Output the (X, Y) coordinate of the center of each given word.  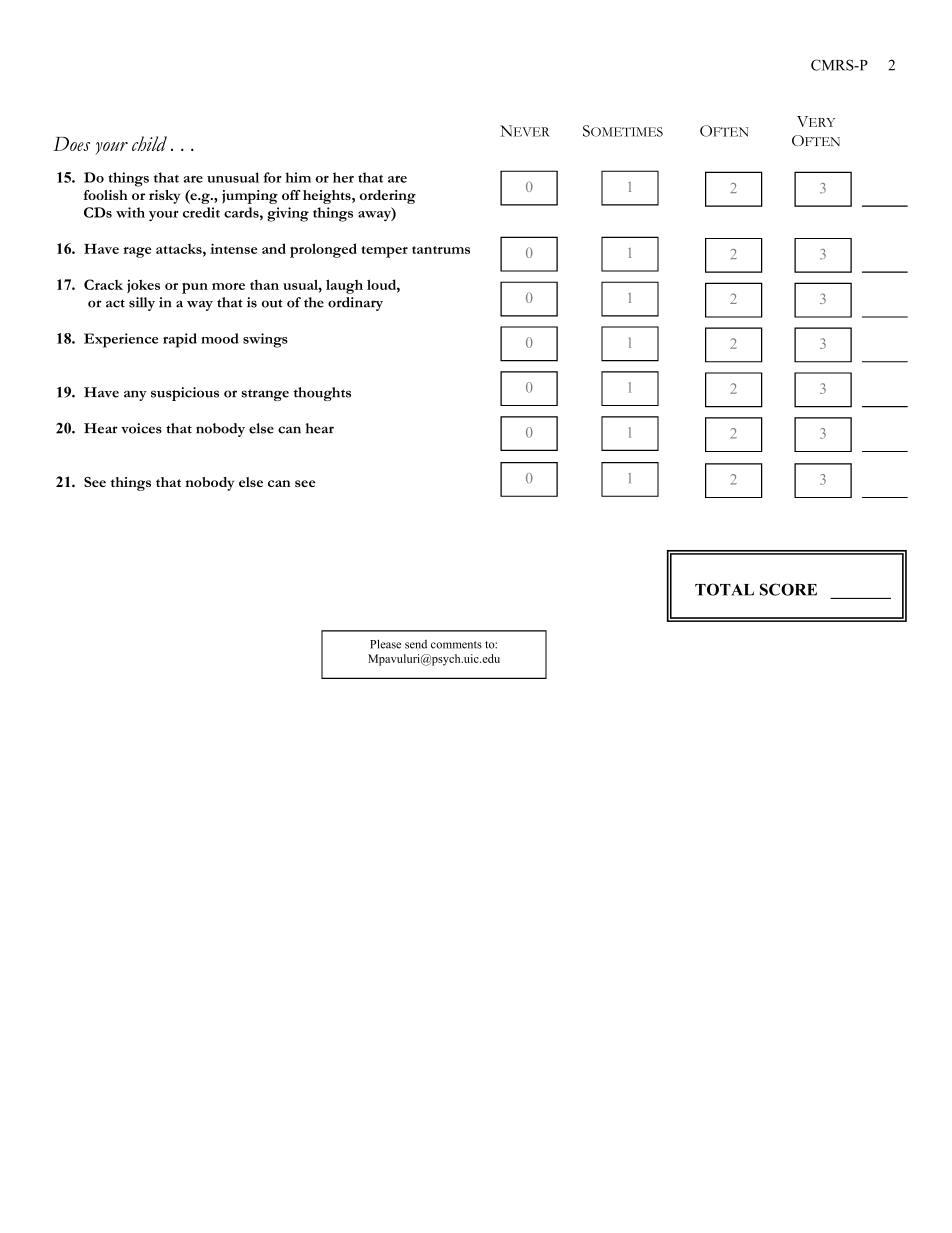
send (416, 644)
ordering (388, 197)
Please (385, 644)
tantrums (441, 250)
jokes (143, 286)
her (343, 177)
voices (141, 428)
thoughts (322, 394)
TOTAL (724, 589)
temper (384, 252)
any (135, 395)
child (149, 143)
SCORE (788, 589)
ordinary (355, 304)
